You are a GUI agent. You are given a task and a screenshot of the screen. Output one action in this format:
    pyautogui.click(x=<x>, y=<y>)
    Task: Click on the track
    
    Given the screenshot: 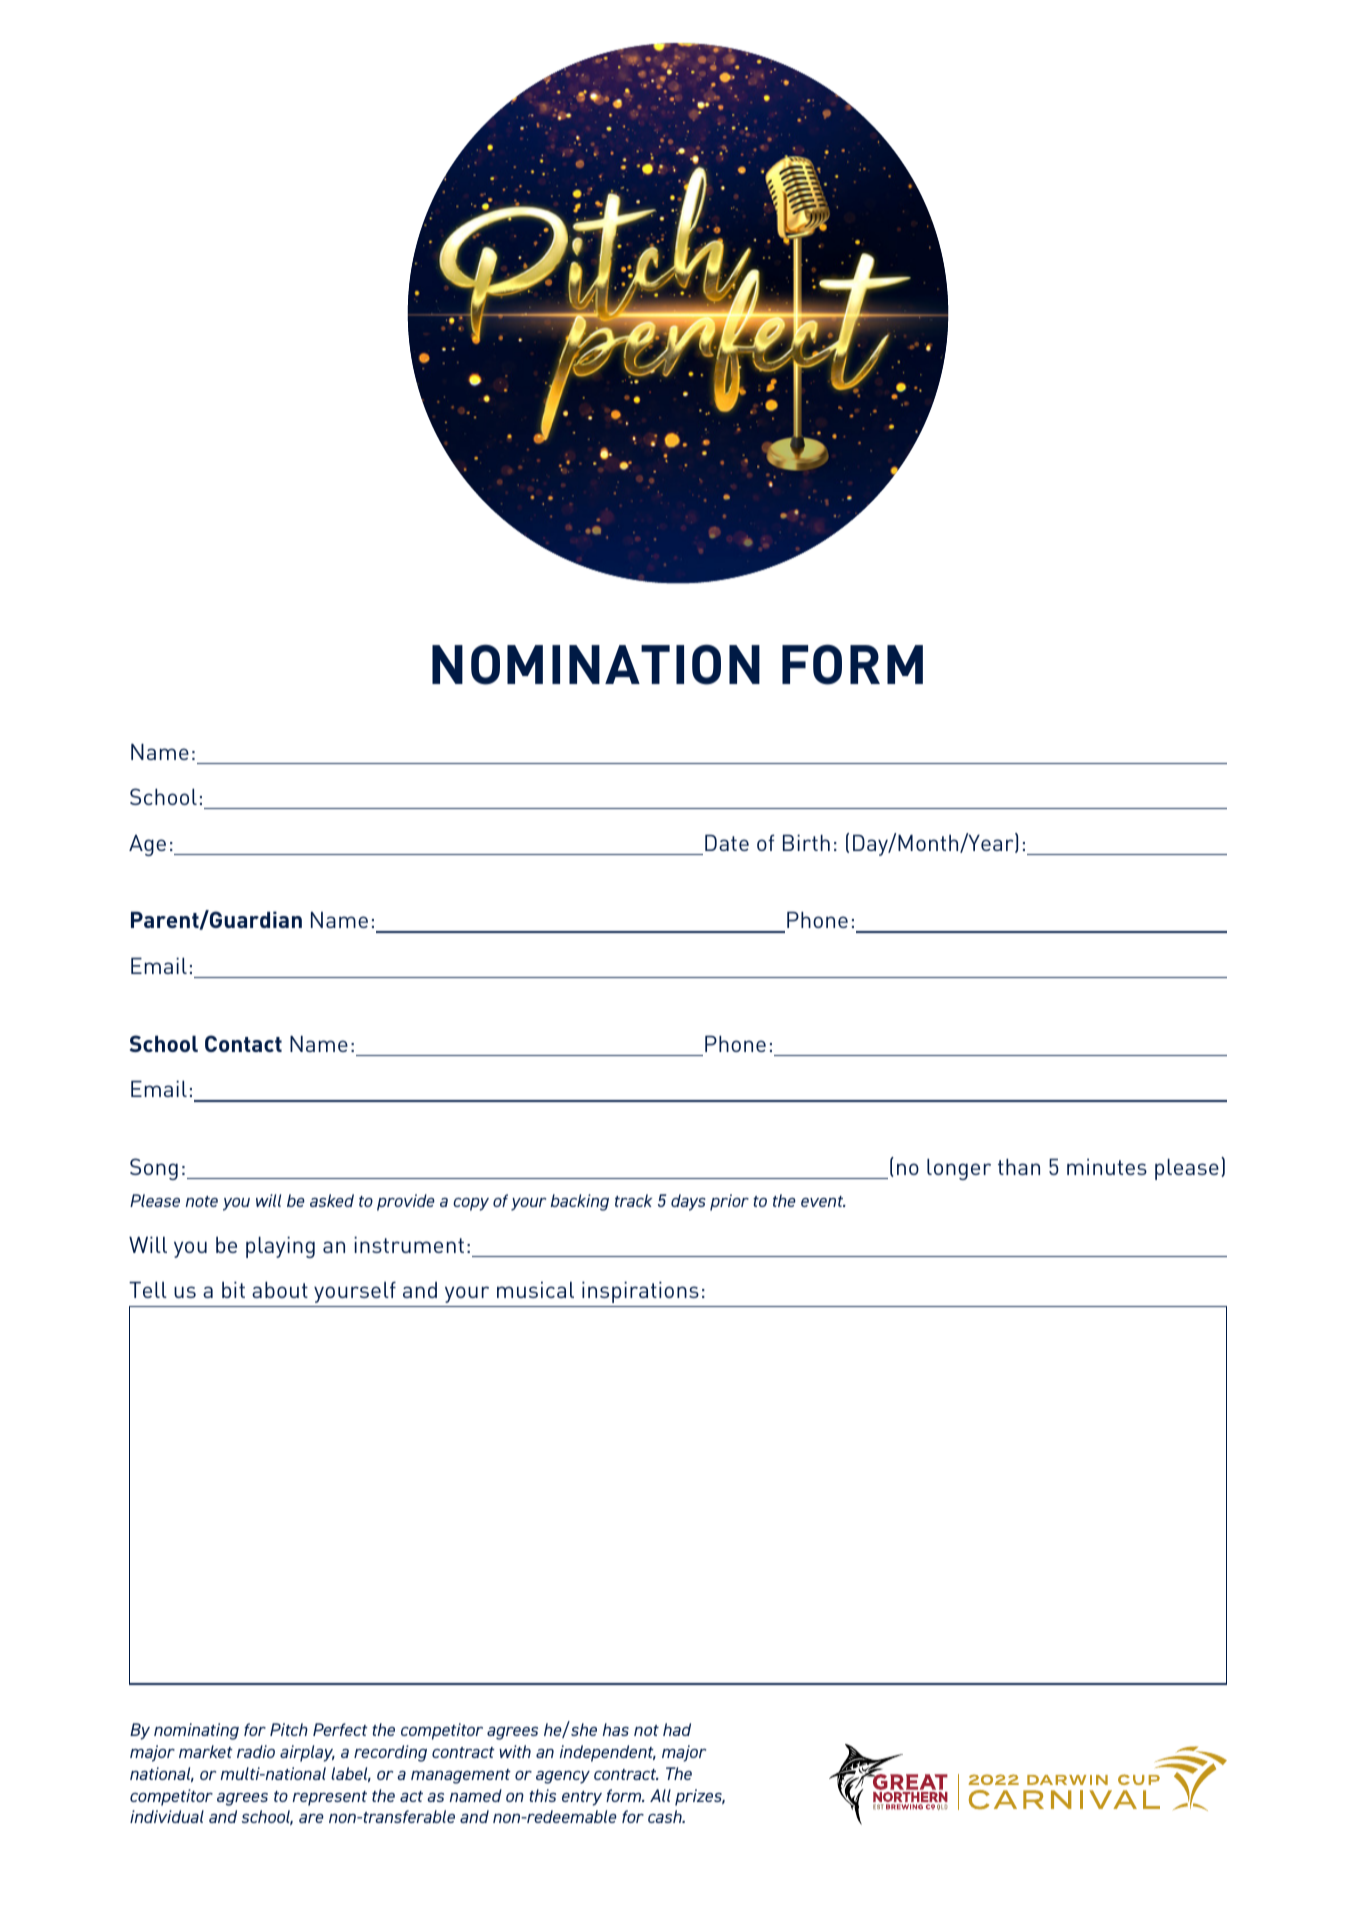 What is the action you would take?
    pyautogui.click(x=633, y=1200)
